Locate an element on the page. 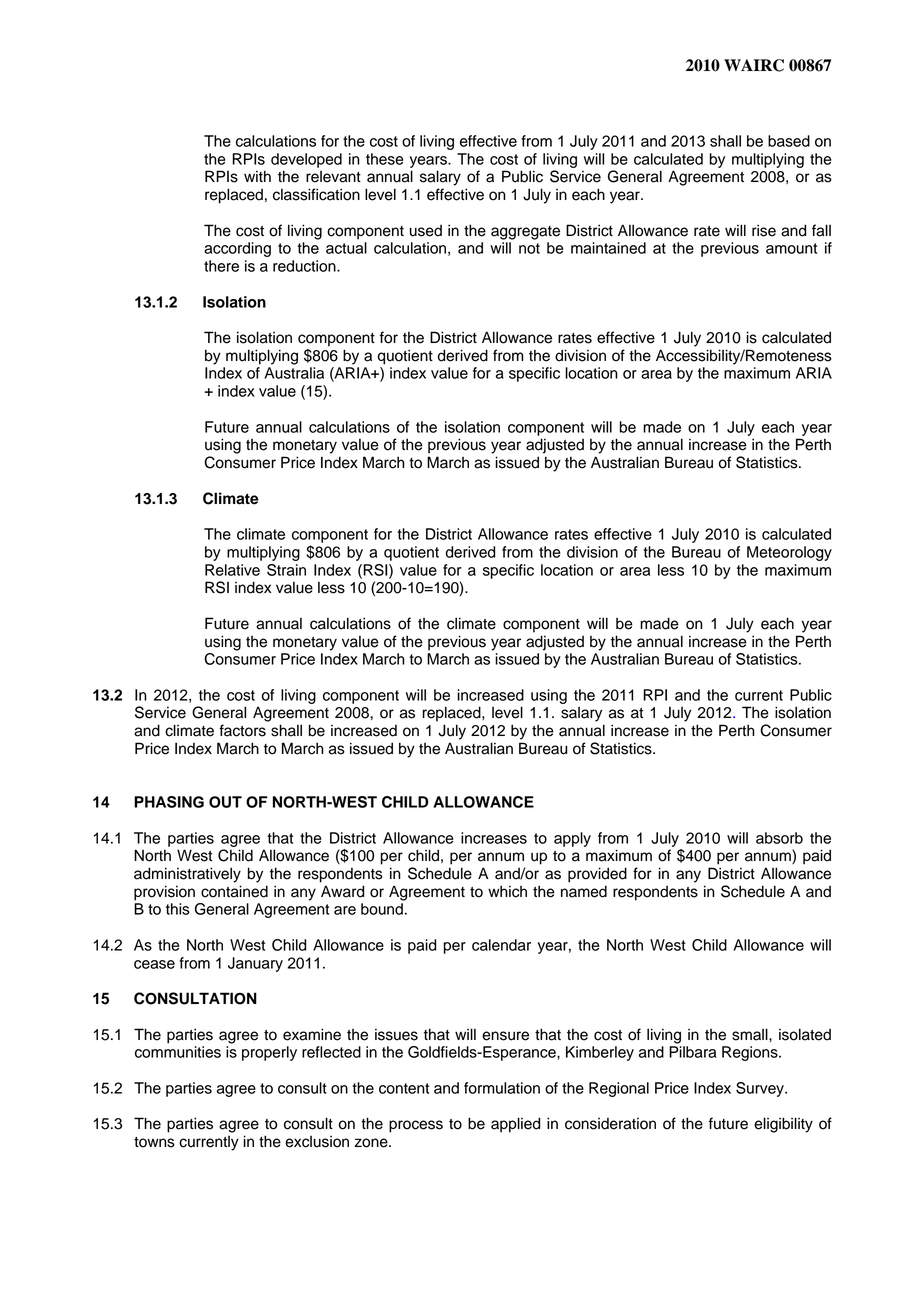 The height and width of the page is (1308, 924). Relative is located at coordinates (232, 570).
